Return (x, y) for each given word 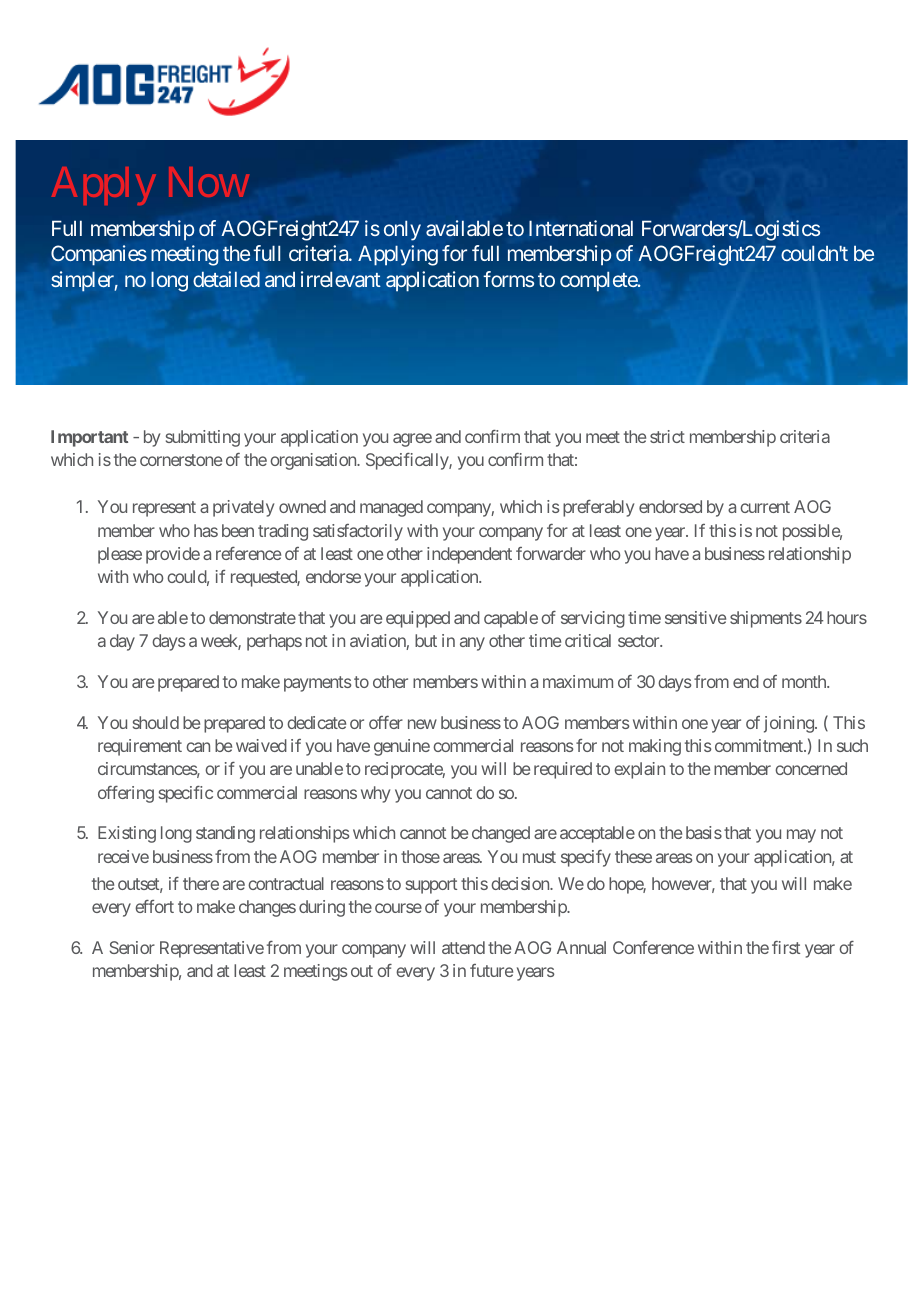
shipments (766, 619)
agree (412, 440)
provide (173, 555)
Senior (132, 947)
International (581, 228)
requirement (140, 747)
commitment (760, 745)
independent (469, 555)
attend (463, 947)
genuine (402, 747)
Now (209, 182)
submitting (203, 438)
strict (667, 436)
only (402, 231)
